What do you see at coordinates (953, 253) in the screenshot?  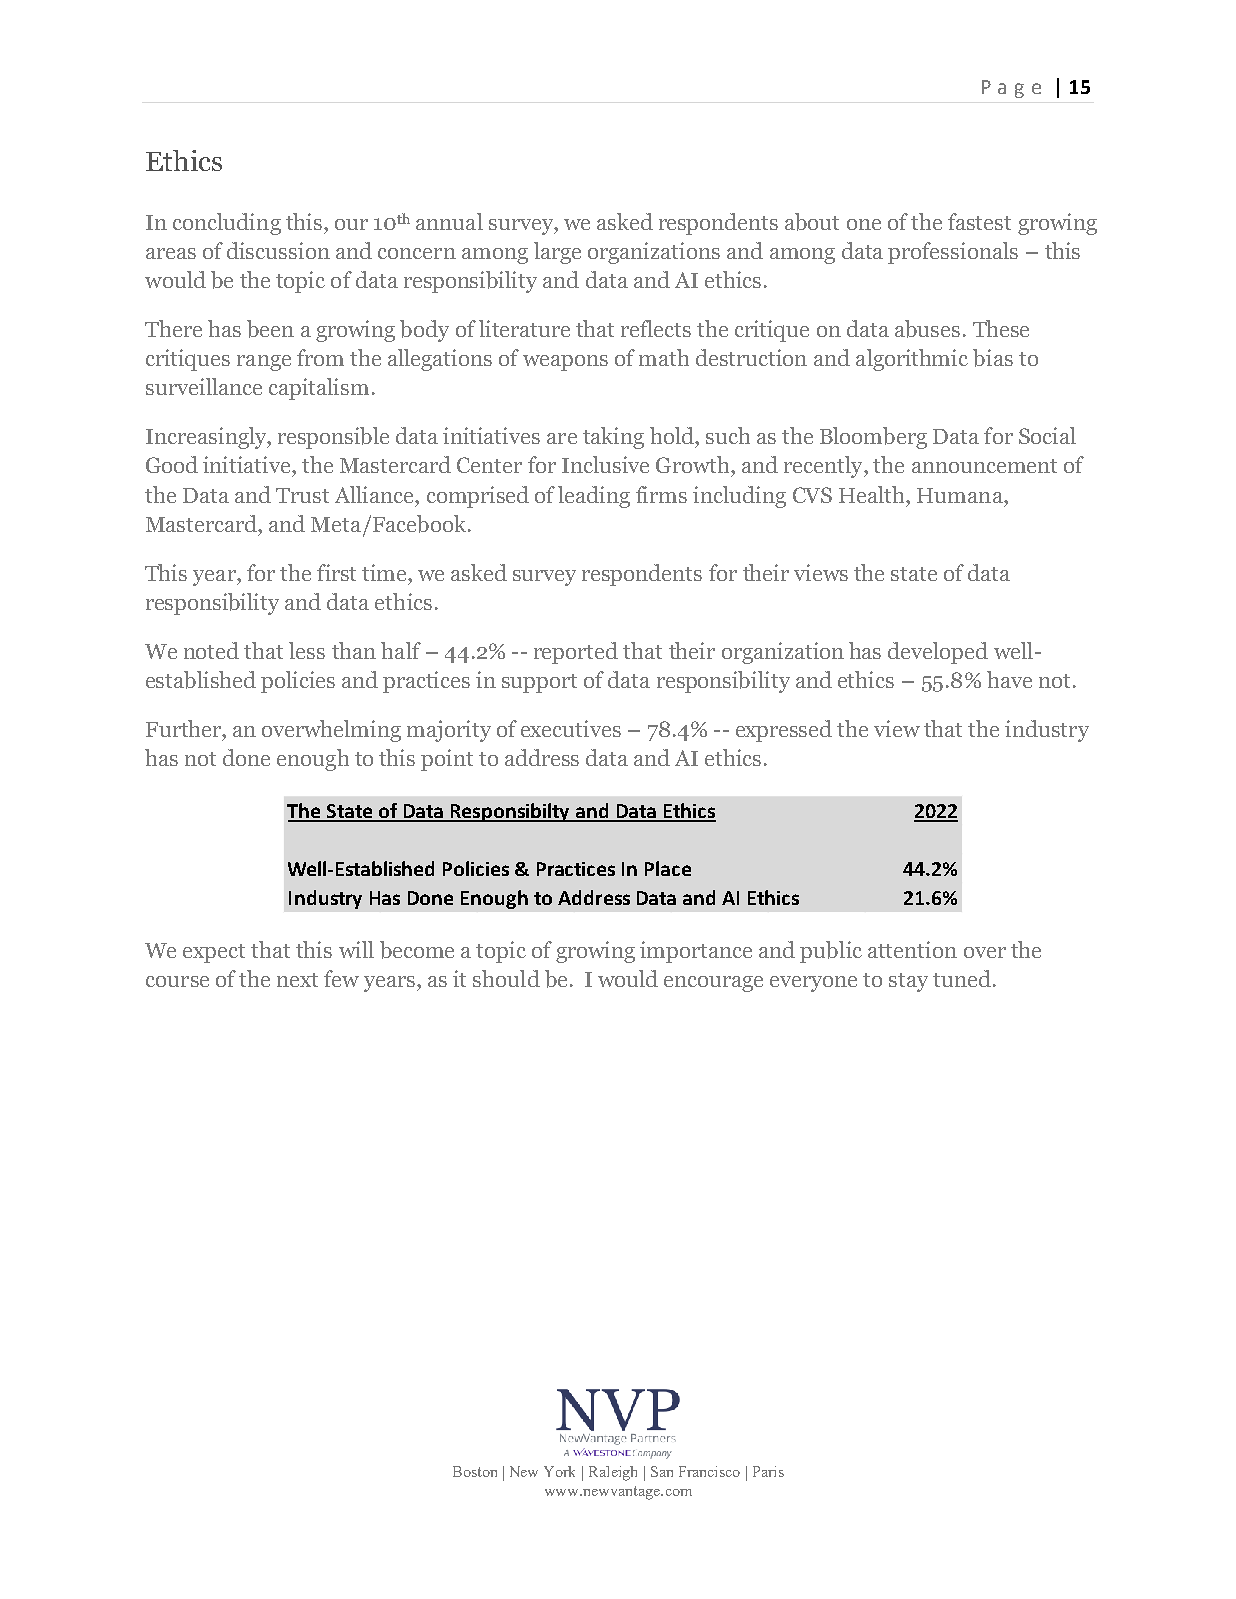 I see `professionals` at bounding box center [953, 253].
